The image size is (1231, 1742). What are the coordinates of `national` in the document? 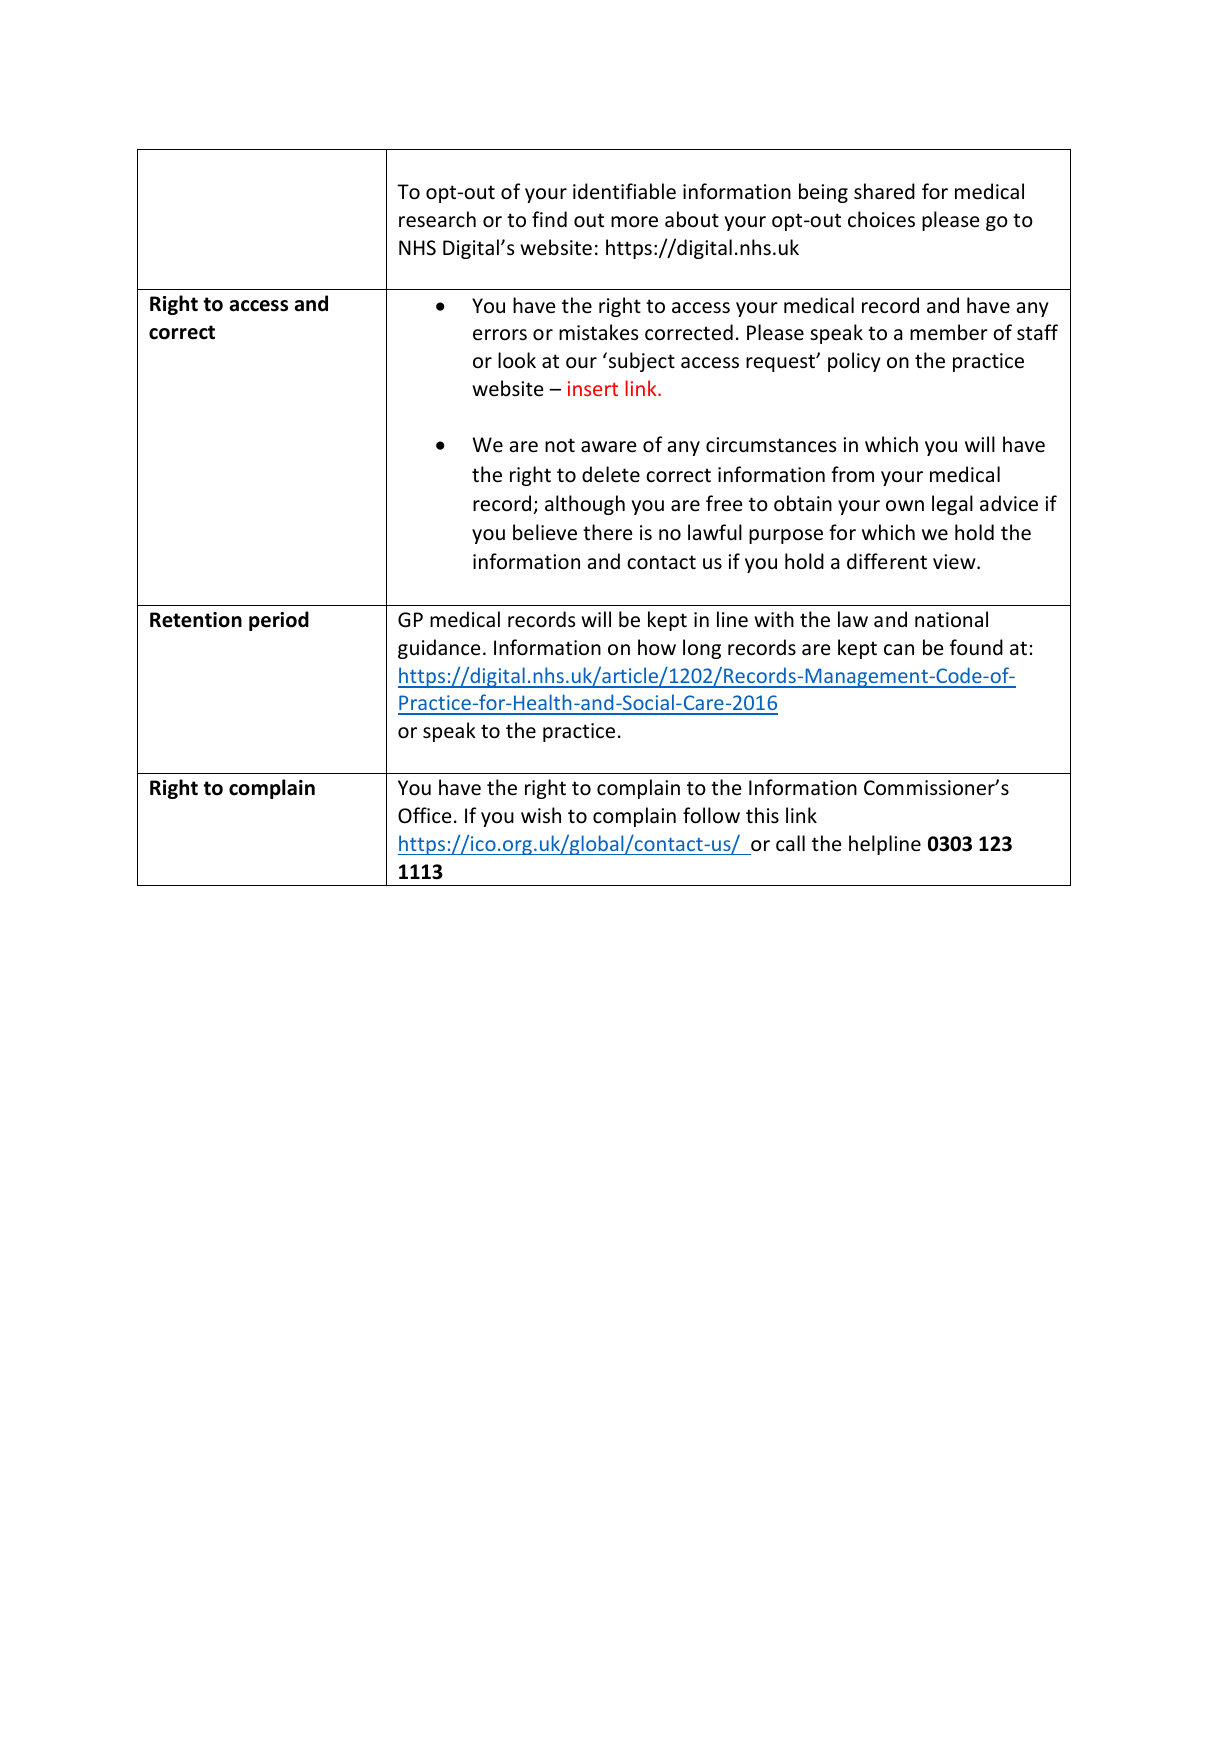 It's located at (951, 619).
